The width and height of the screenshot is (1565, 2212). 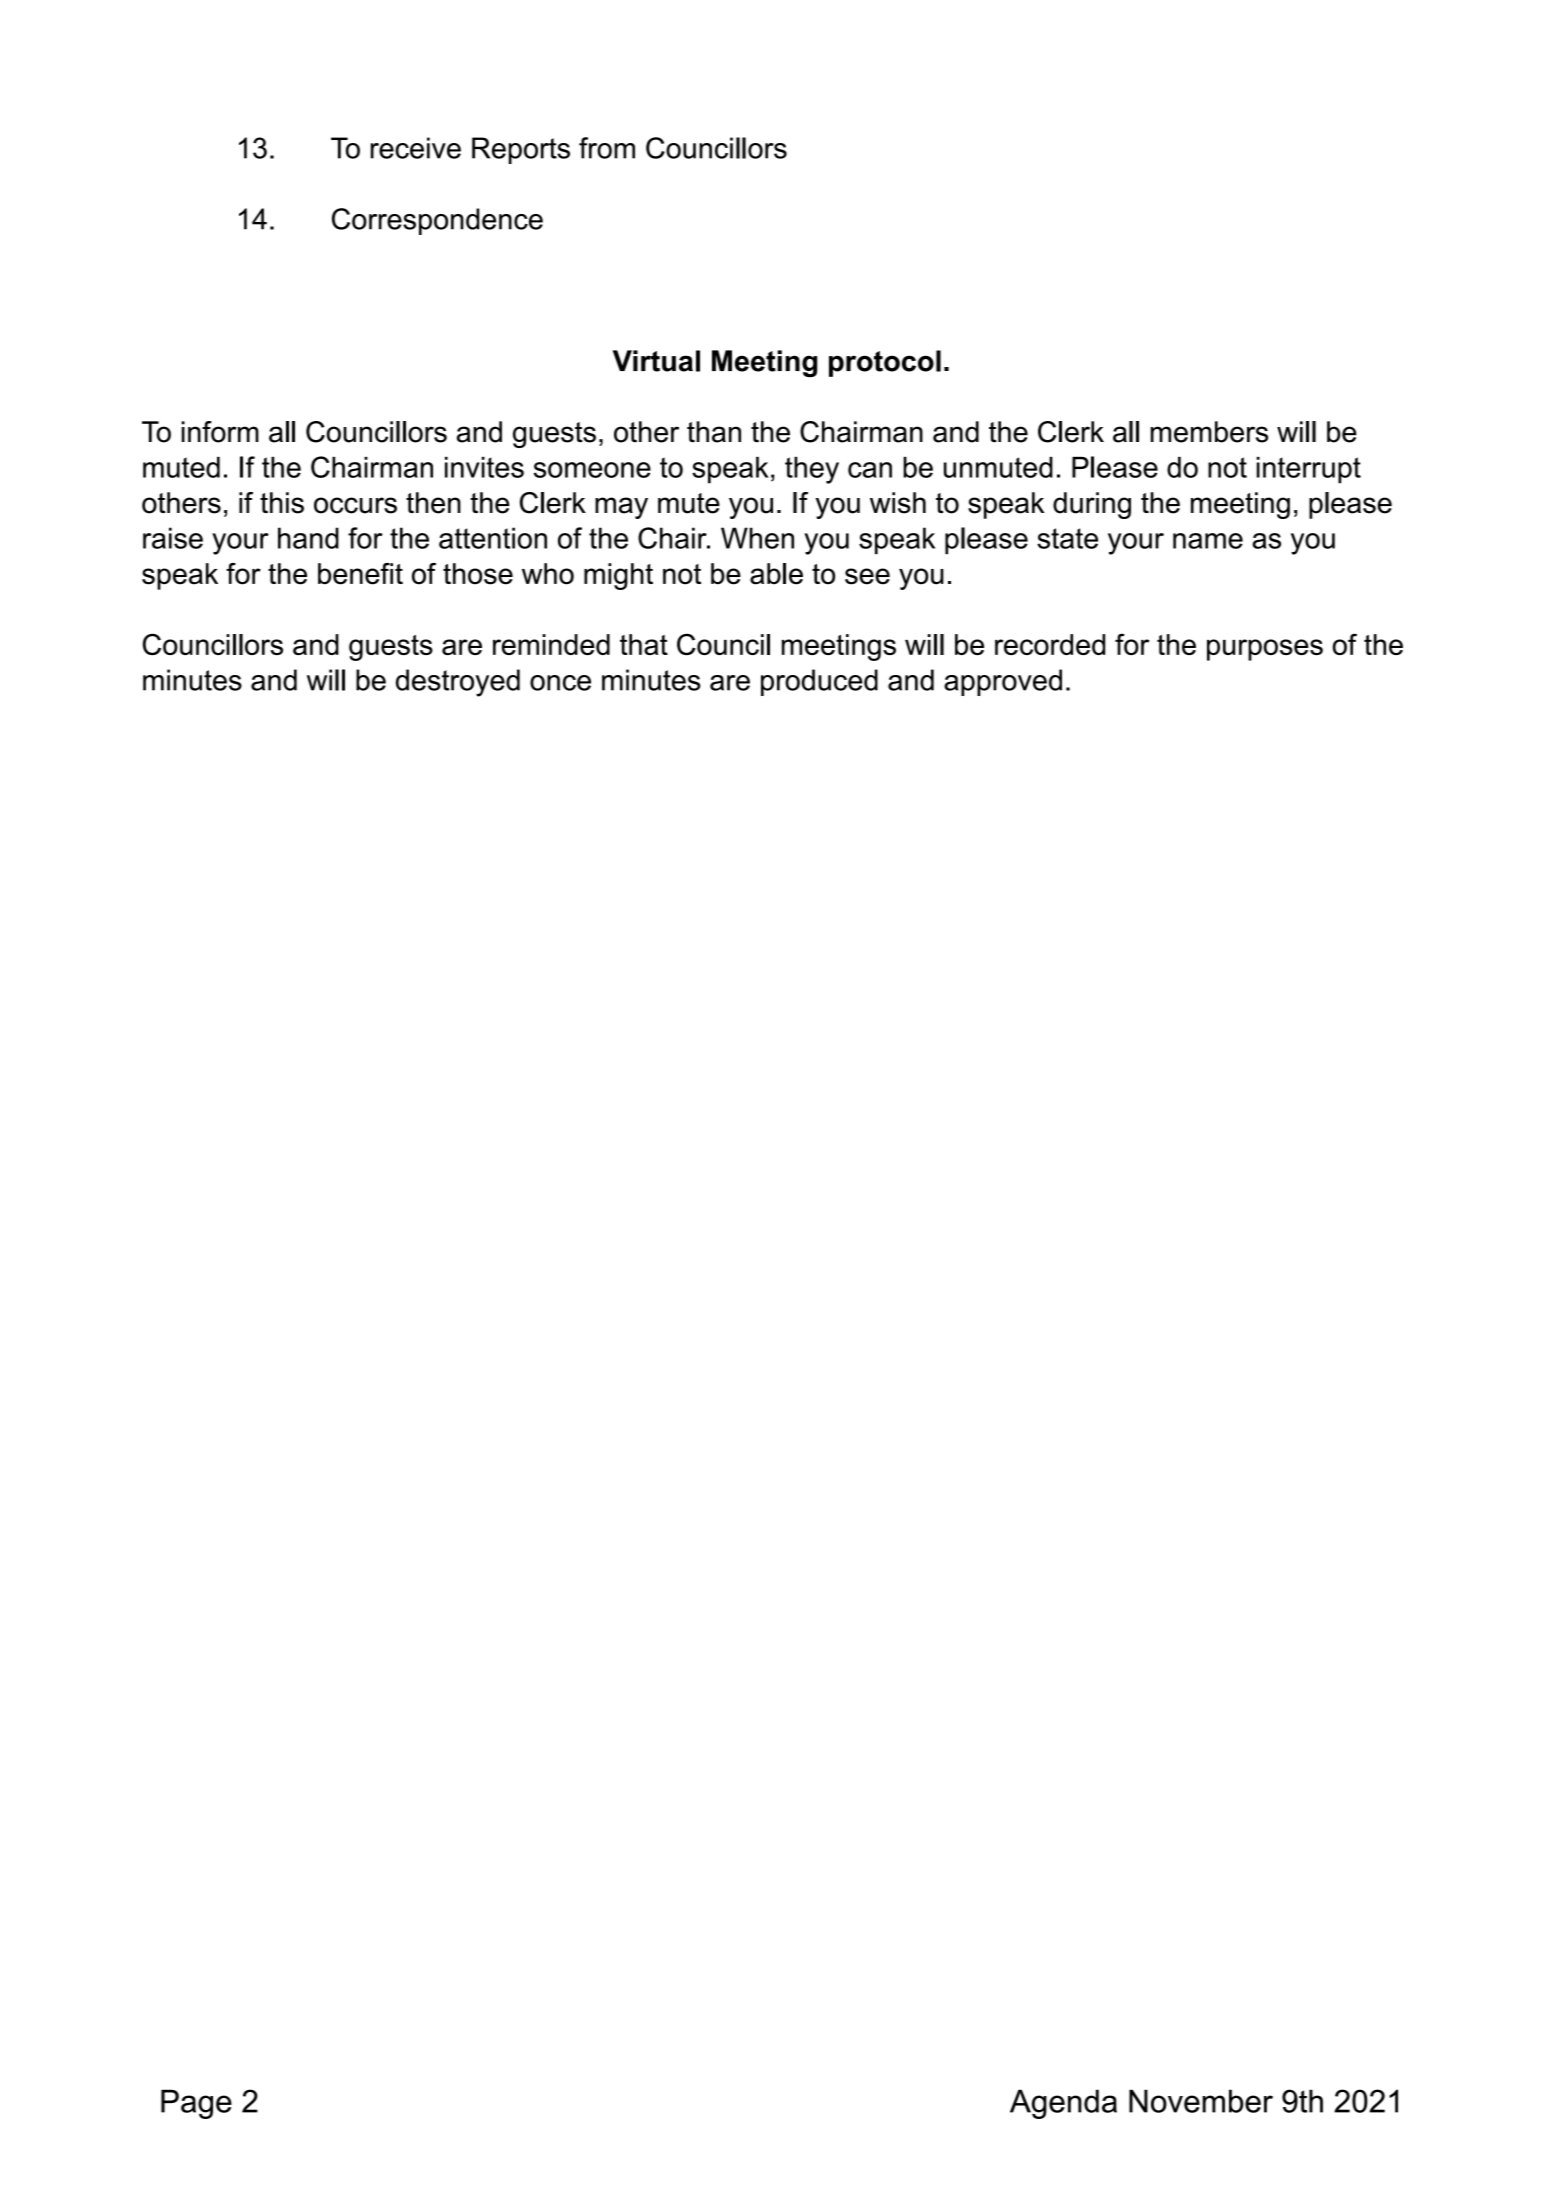 I want to click on reminded, so click(x=551, y=644).
